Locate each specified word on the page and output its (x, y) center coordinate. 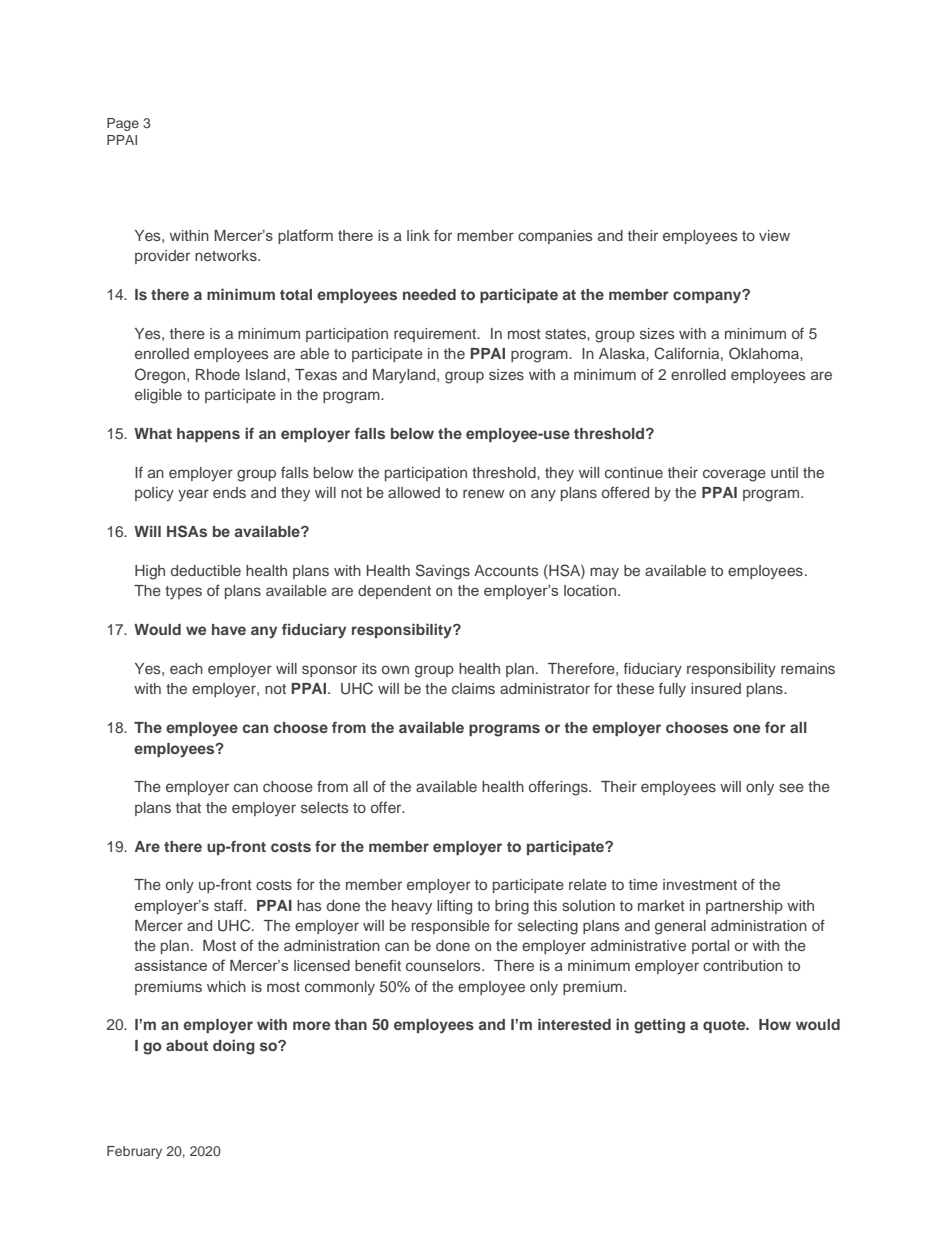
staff (229, 905)
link (418, 235)
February (134, 1152)
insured (716, 688)
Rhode (218, 374)
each (186, 668)
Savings (443, 572)
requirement (436, 335)
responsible (451, 927)
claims (473, 688)
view (774, 235)
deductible (206, 570)
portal (710, 947)
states (566, 334)
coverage (734, 475)
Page (123, 124)
